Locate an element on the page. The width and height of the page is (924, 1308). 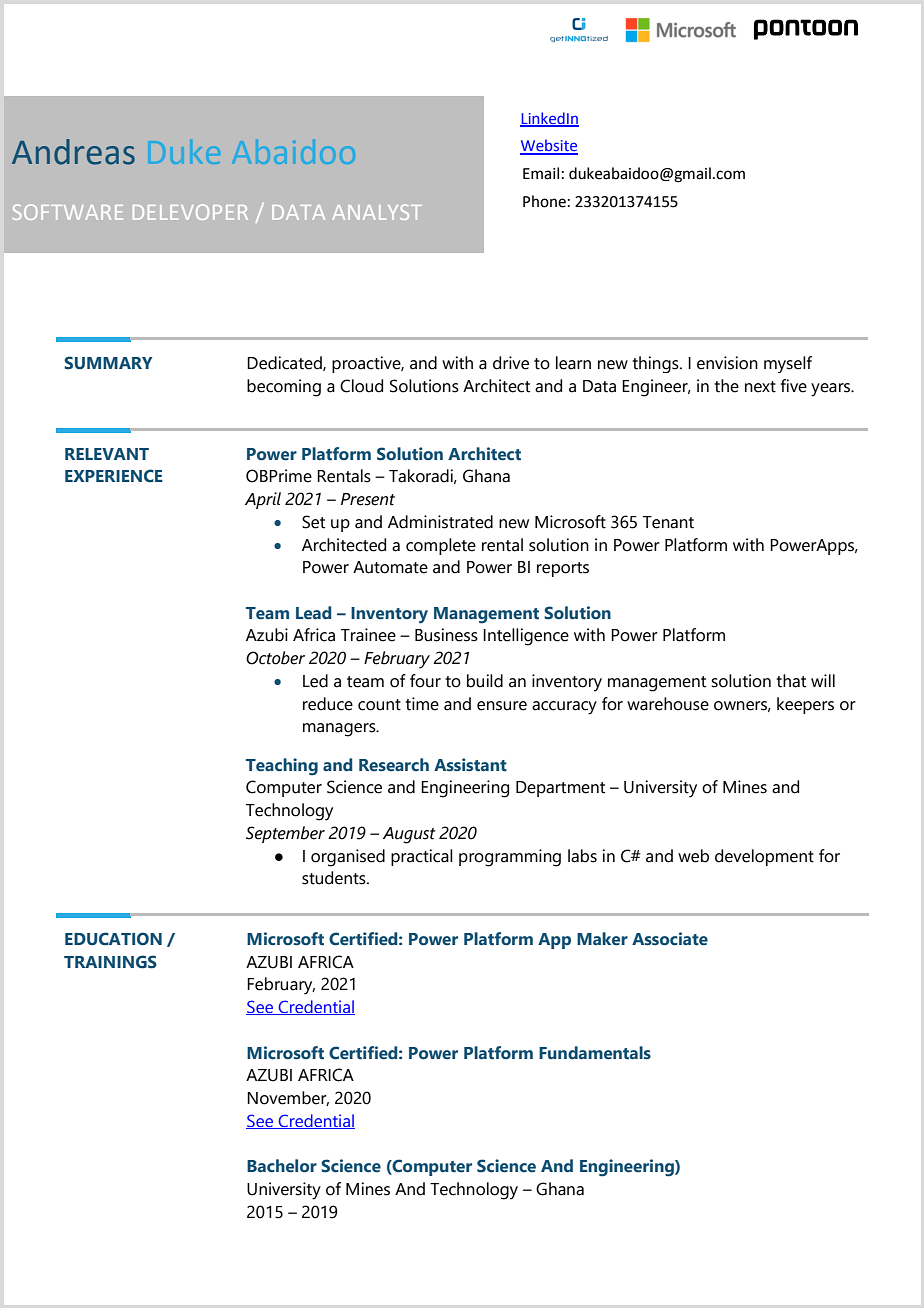
development is located at coordinates (764, 857).
